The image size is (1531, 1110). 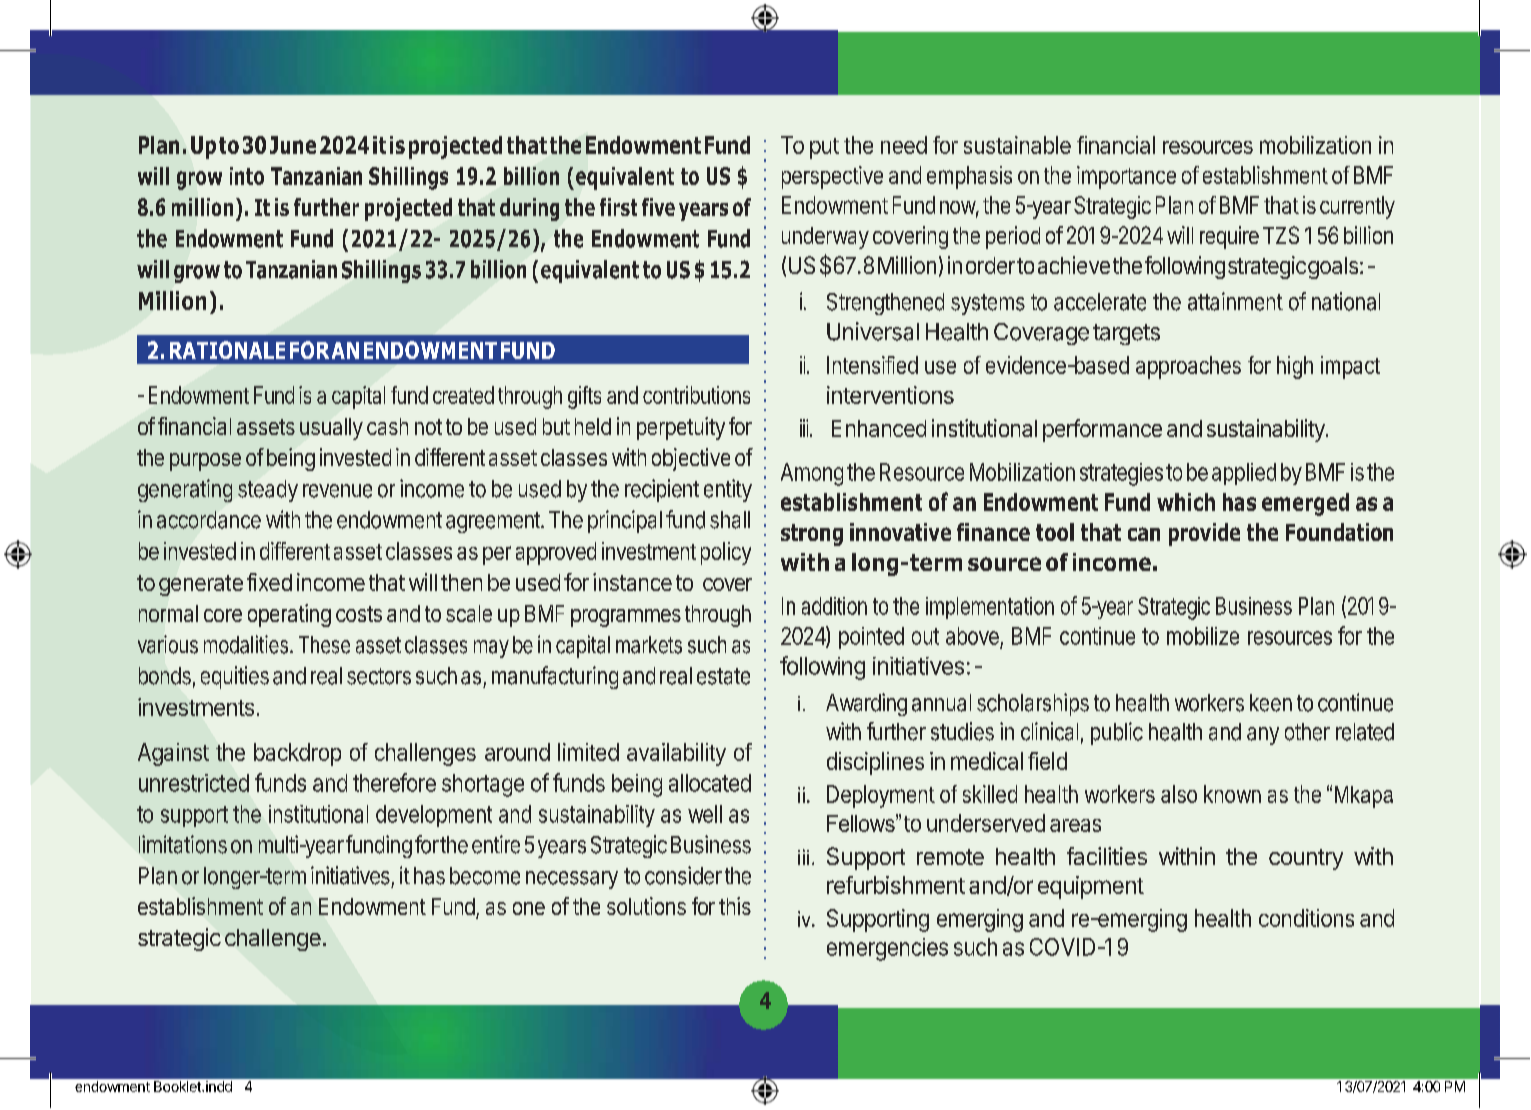 What do you see at coordinates (1126, 177) in the screenshot?
I see `importance` at bounding box center [1126, 177].
